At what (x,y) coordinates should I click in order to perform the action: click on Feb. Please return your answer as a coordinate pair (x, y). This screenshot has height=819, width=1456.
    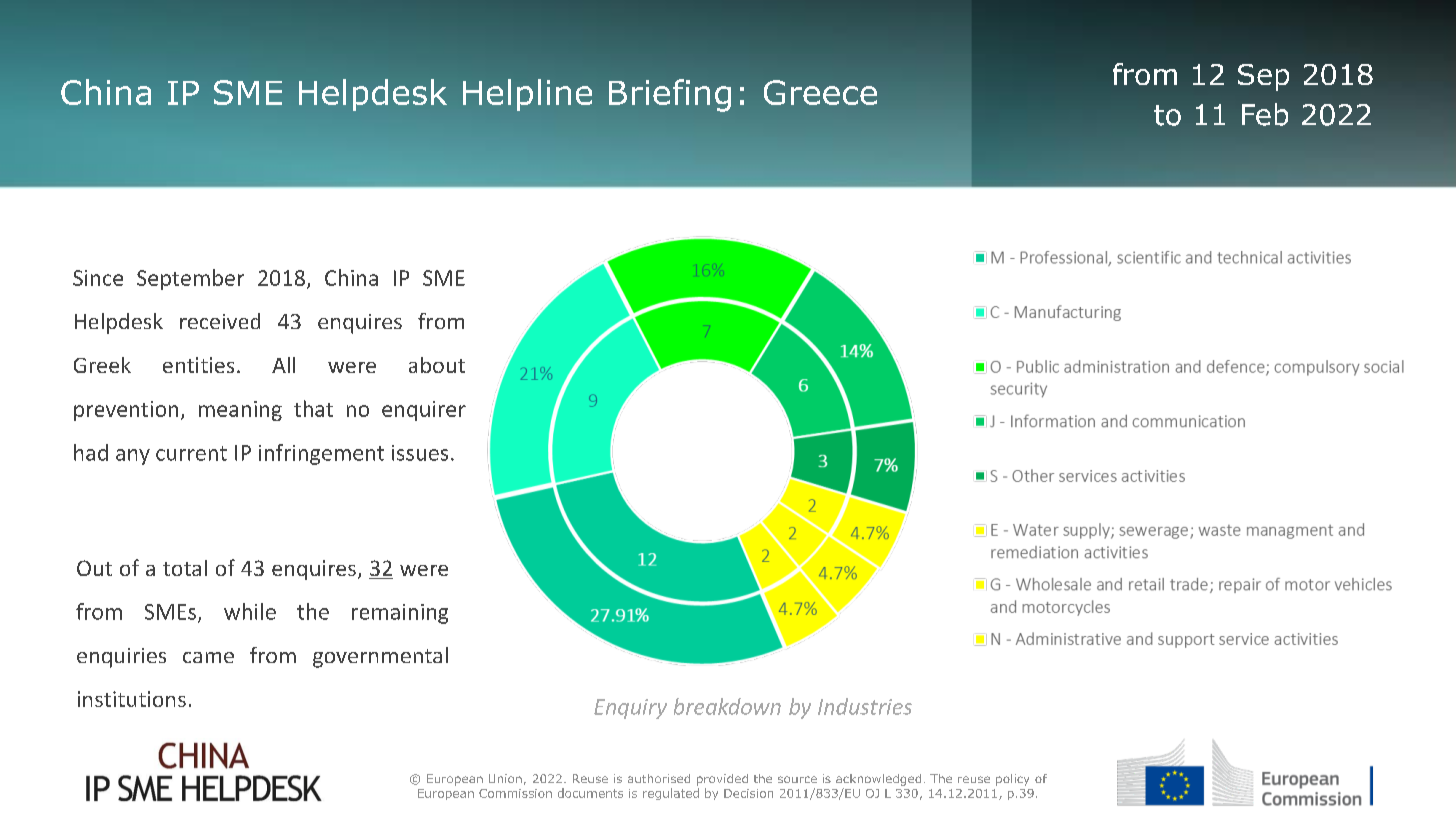
    Looking at the image, I should click on (1265, 114).
